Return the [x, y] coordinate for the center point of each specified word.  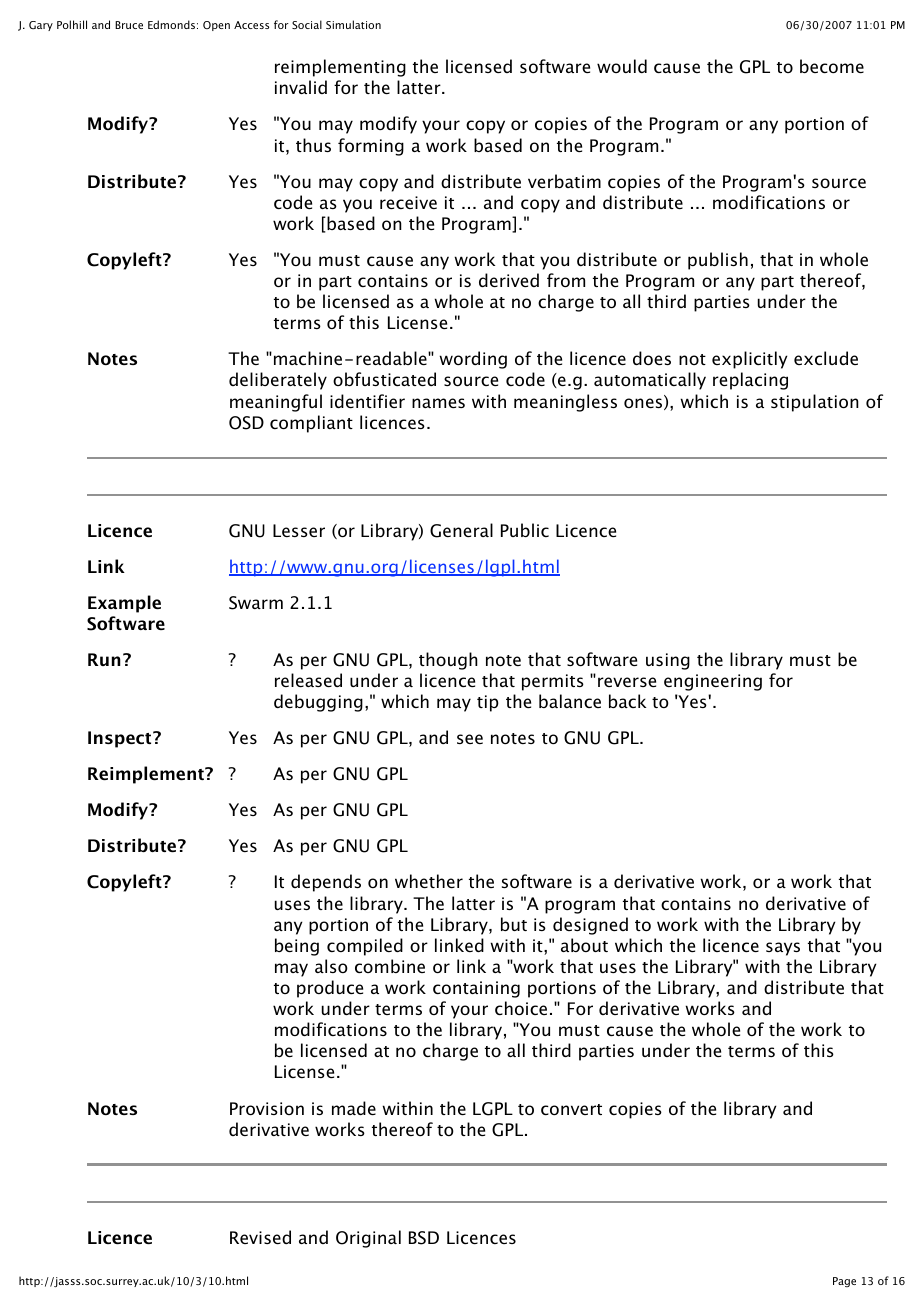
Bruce [129, 25]
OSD [246, 423]
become [832, 66]
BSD [424, 1238]
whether [429, 881]
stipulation [815, 403]
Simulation [353, 24]
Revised [260, 1237]
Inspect [121, 739]
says [783, 949]
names [438, 403]
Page [844, 1282]
